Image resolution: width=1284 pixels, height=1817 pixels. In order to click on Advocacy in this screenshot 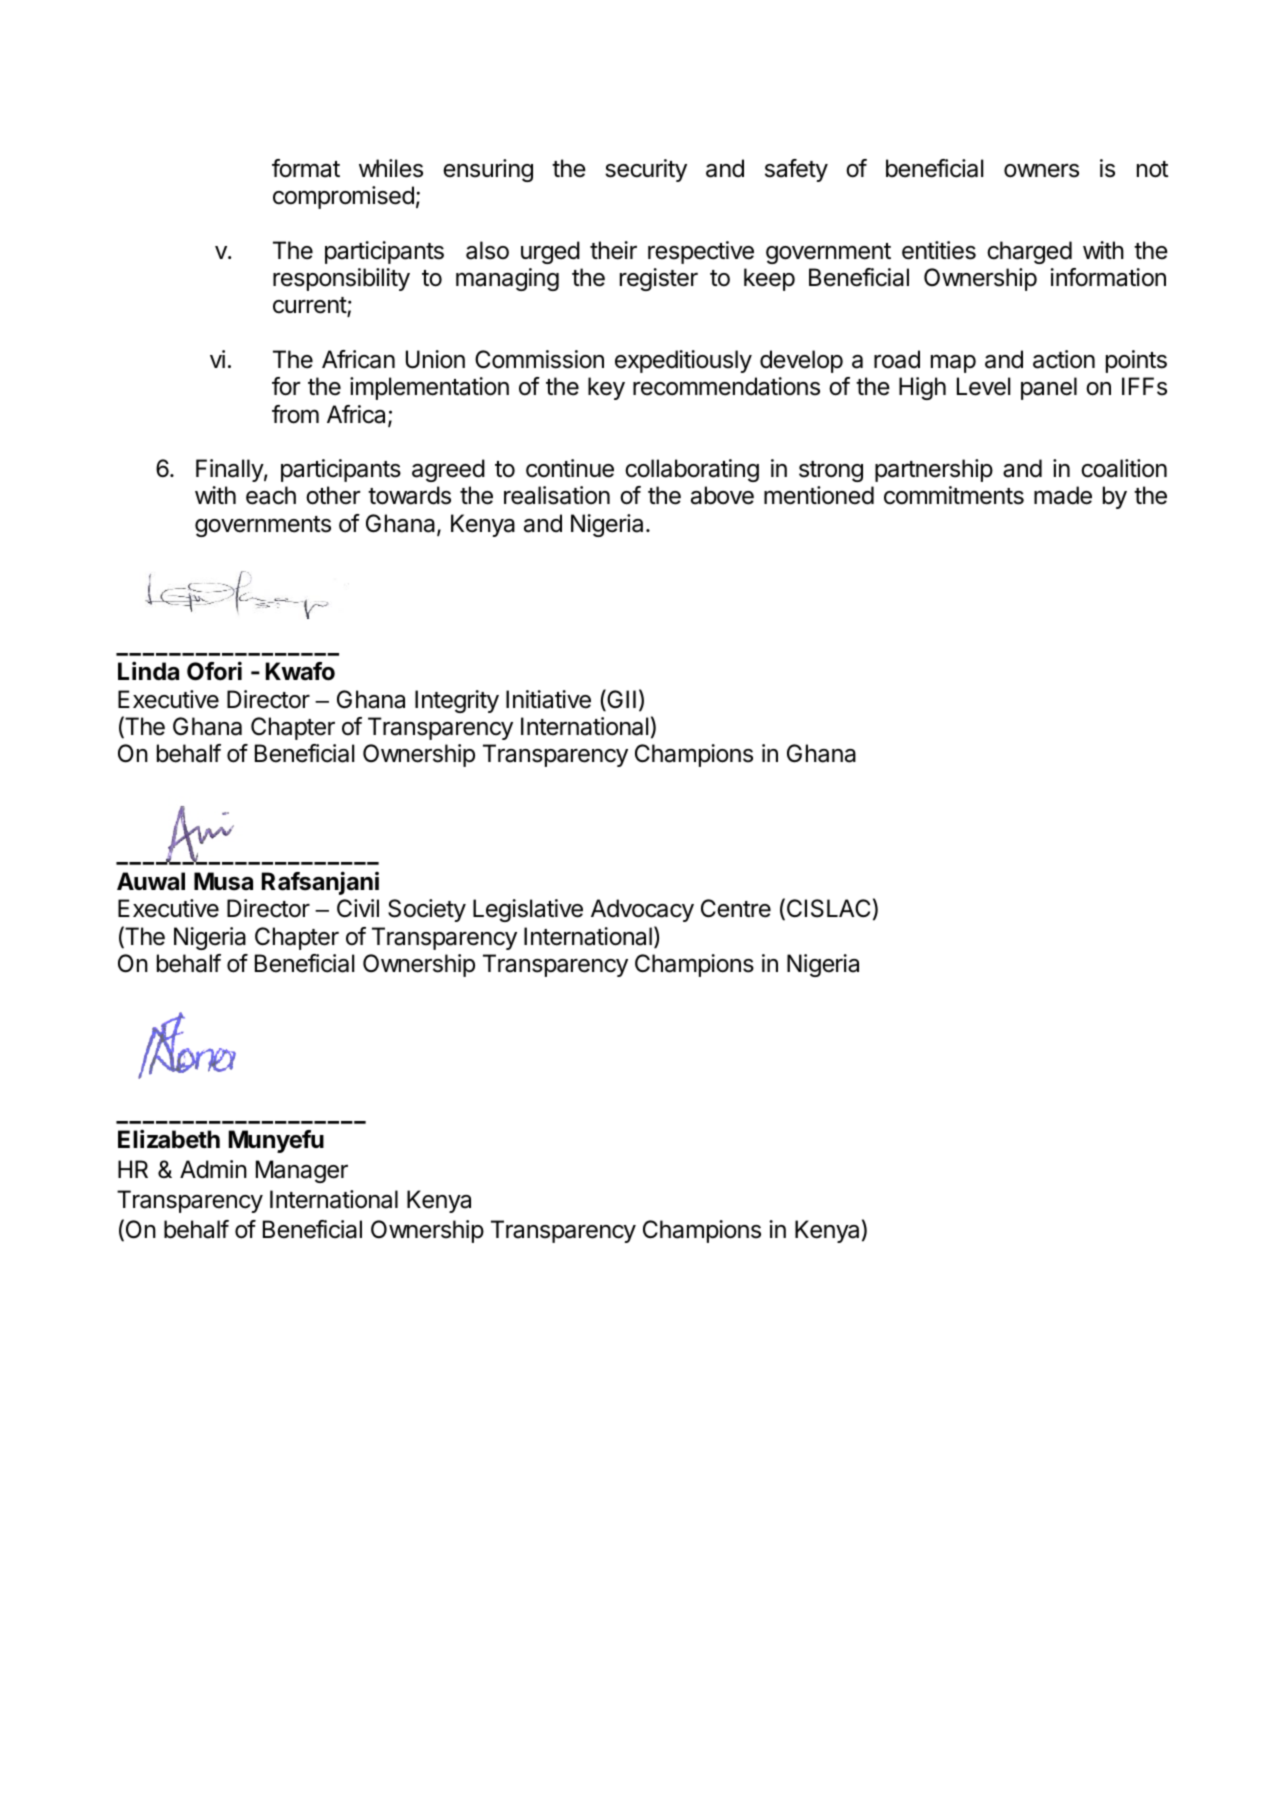, I will do `click(642, 910)`.
